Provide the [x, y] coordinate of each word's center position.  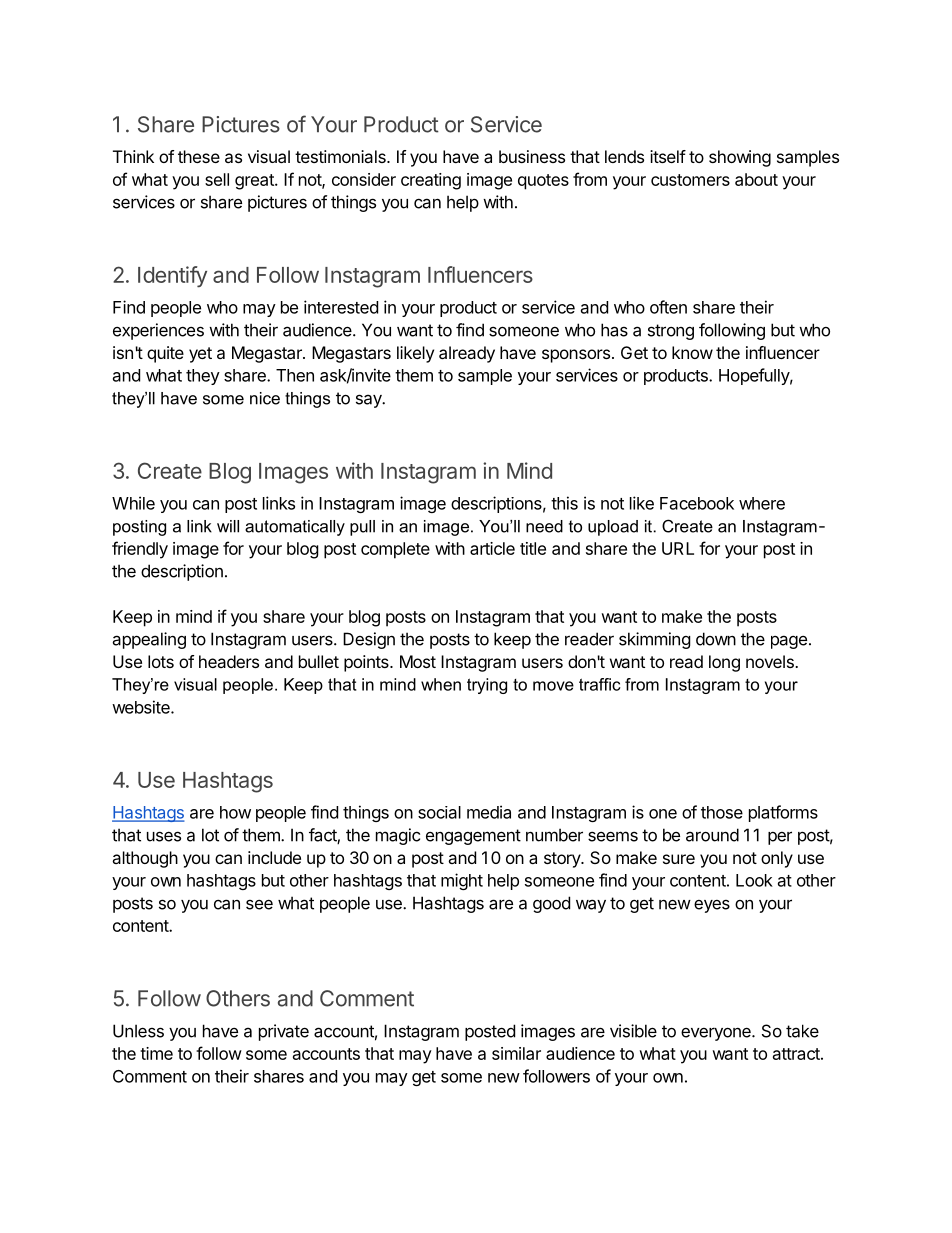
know [692, 352]
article [492, 548]
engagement [473, 837]
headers [229, 661]
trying [487, 686]
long [724, 663]
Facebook [697, 503]
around [712, 835]
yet [200, 355]
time [156, 1053]
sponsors [576, 356]
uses [164, 836]
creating [431, 181]
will [228, 526]
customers [690, 180]
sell [217, 179]
